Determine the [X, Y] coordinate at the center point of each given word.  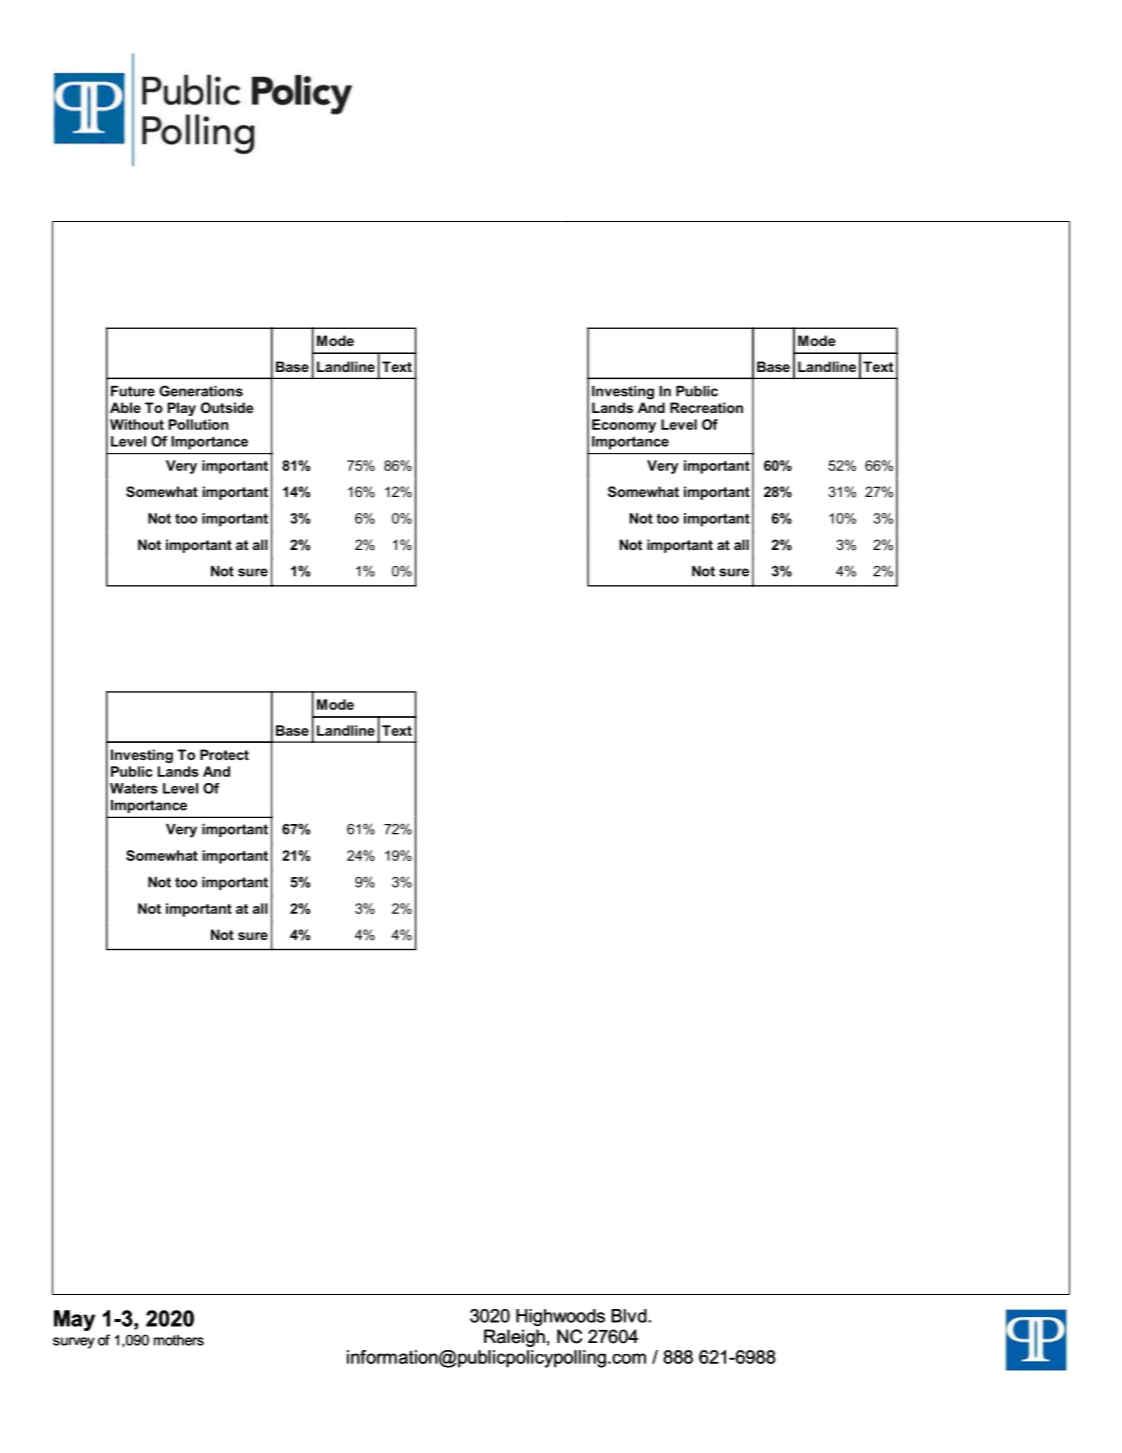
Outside [227, 407]
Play [182, 409]
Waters [134, 788]
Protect [224, 754]
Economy [624, 426]
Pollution [198, 424]
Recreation [706, 407]
